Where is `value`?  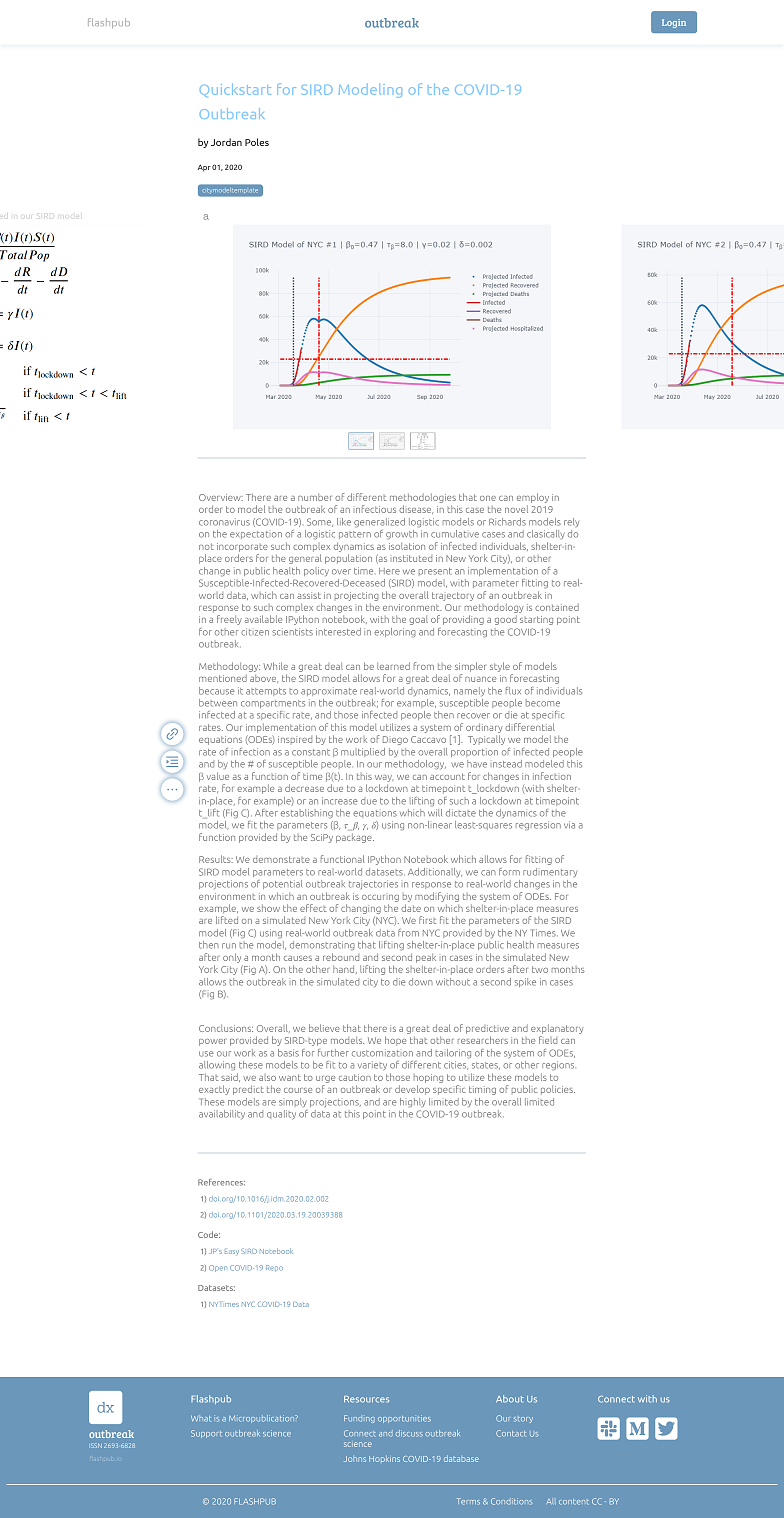 value is located at coordinates (218, 776).
